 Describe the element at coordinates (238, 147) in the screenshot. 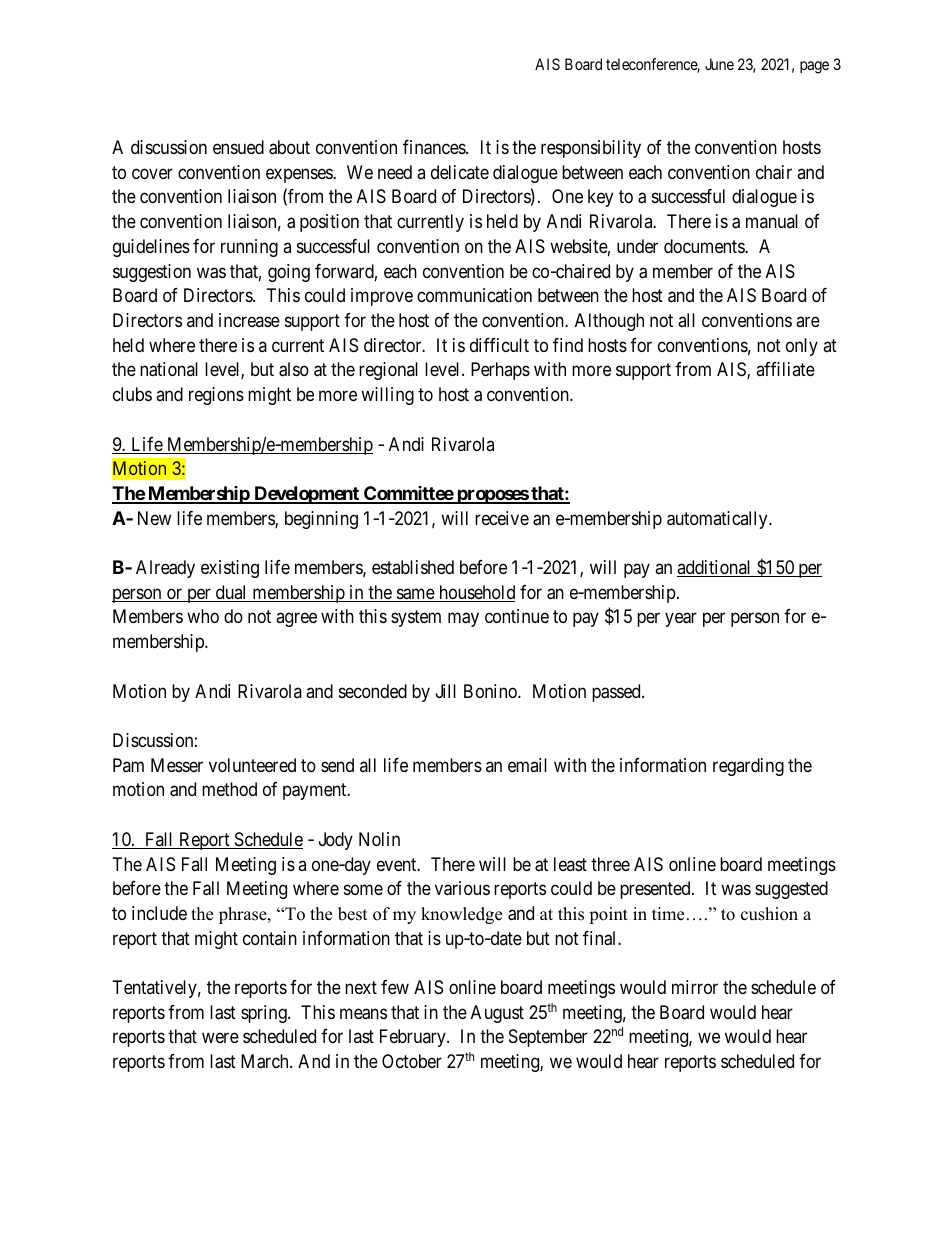

I see `ensued` at that location.
